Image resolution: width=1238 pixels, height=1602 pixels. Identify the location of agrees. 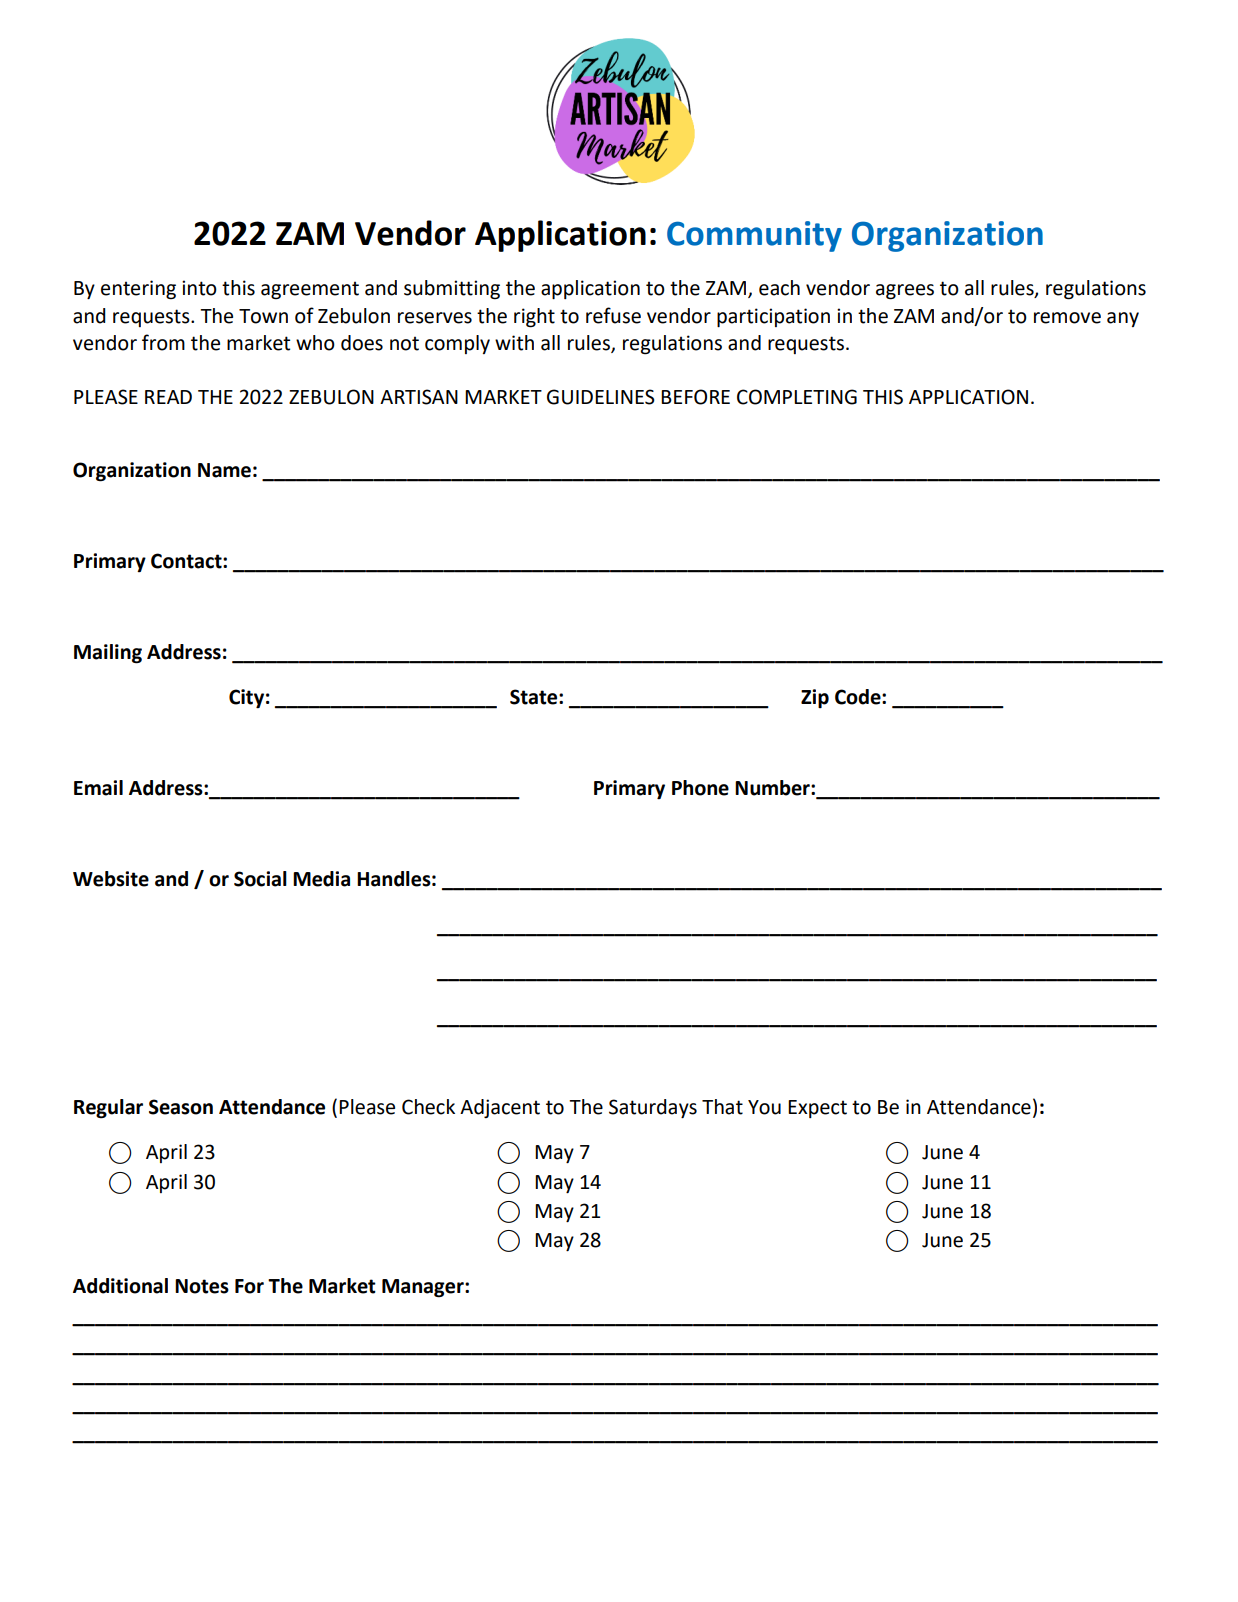
(905, 292).
